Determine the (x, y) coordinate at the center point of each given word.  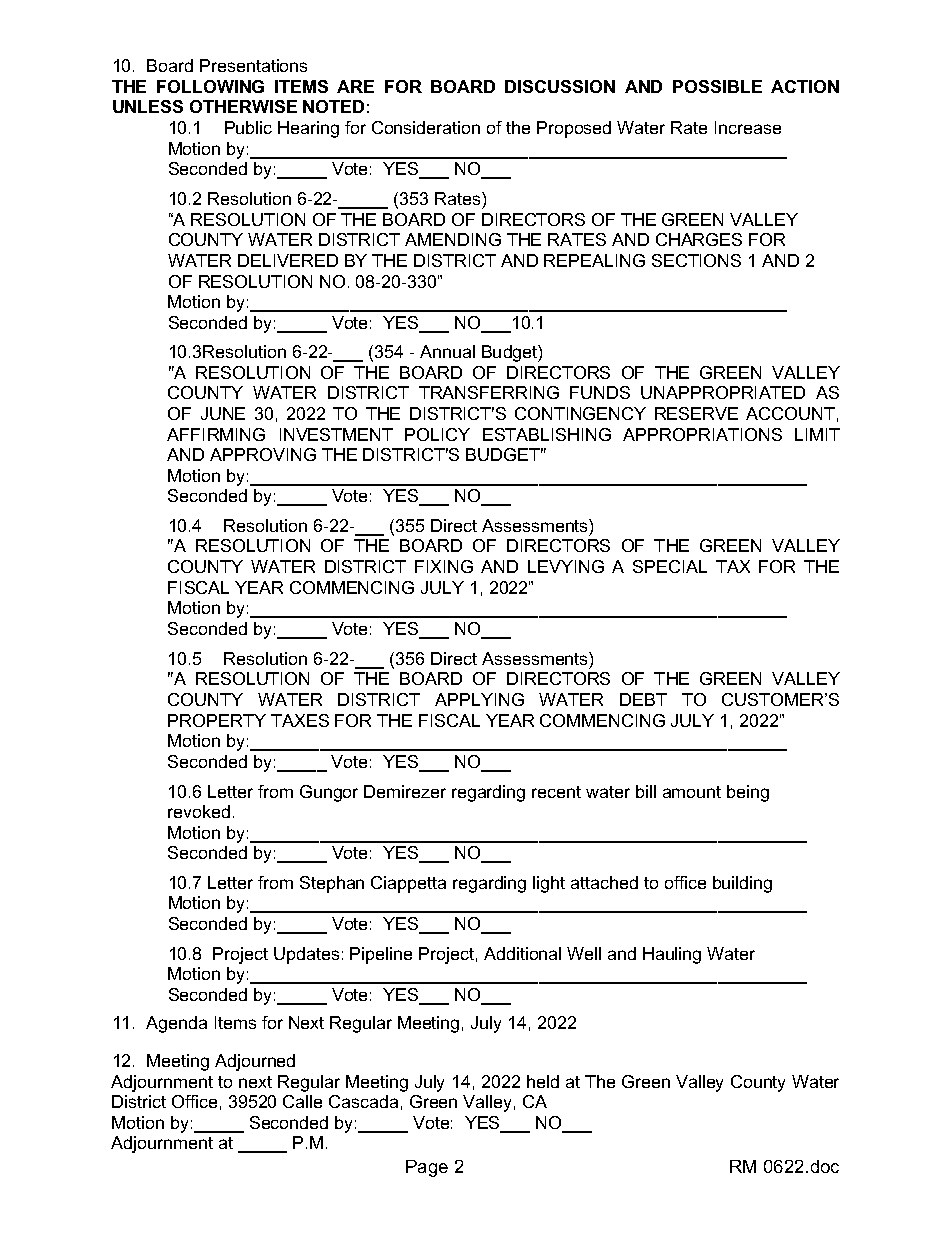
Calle (302, 1101)
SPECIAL (670, 566)
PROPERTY (217, 720)
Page (427, 1168)
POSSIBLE (717, 86)
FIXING (444, 566)
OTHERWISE (243, 106)
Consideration (426, 127)
